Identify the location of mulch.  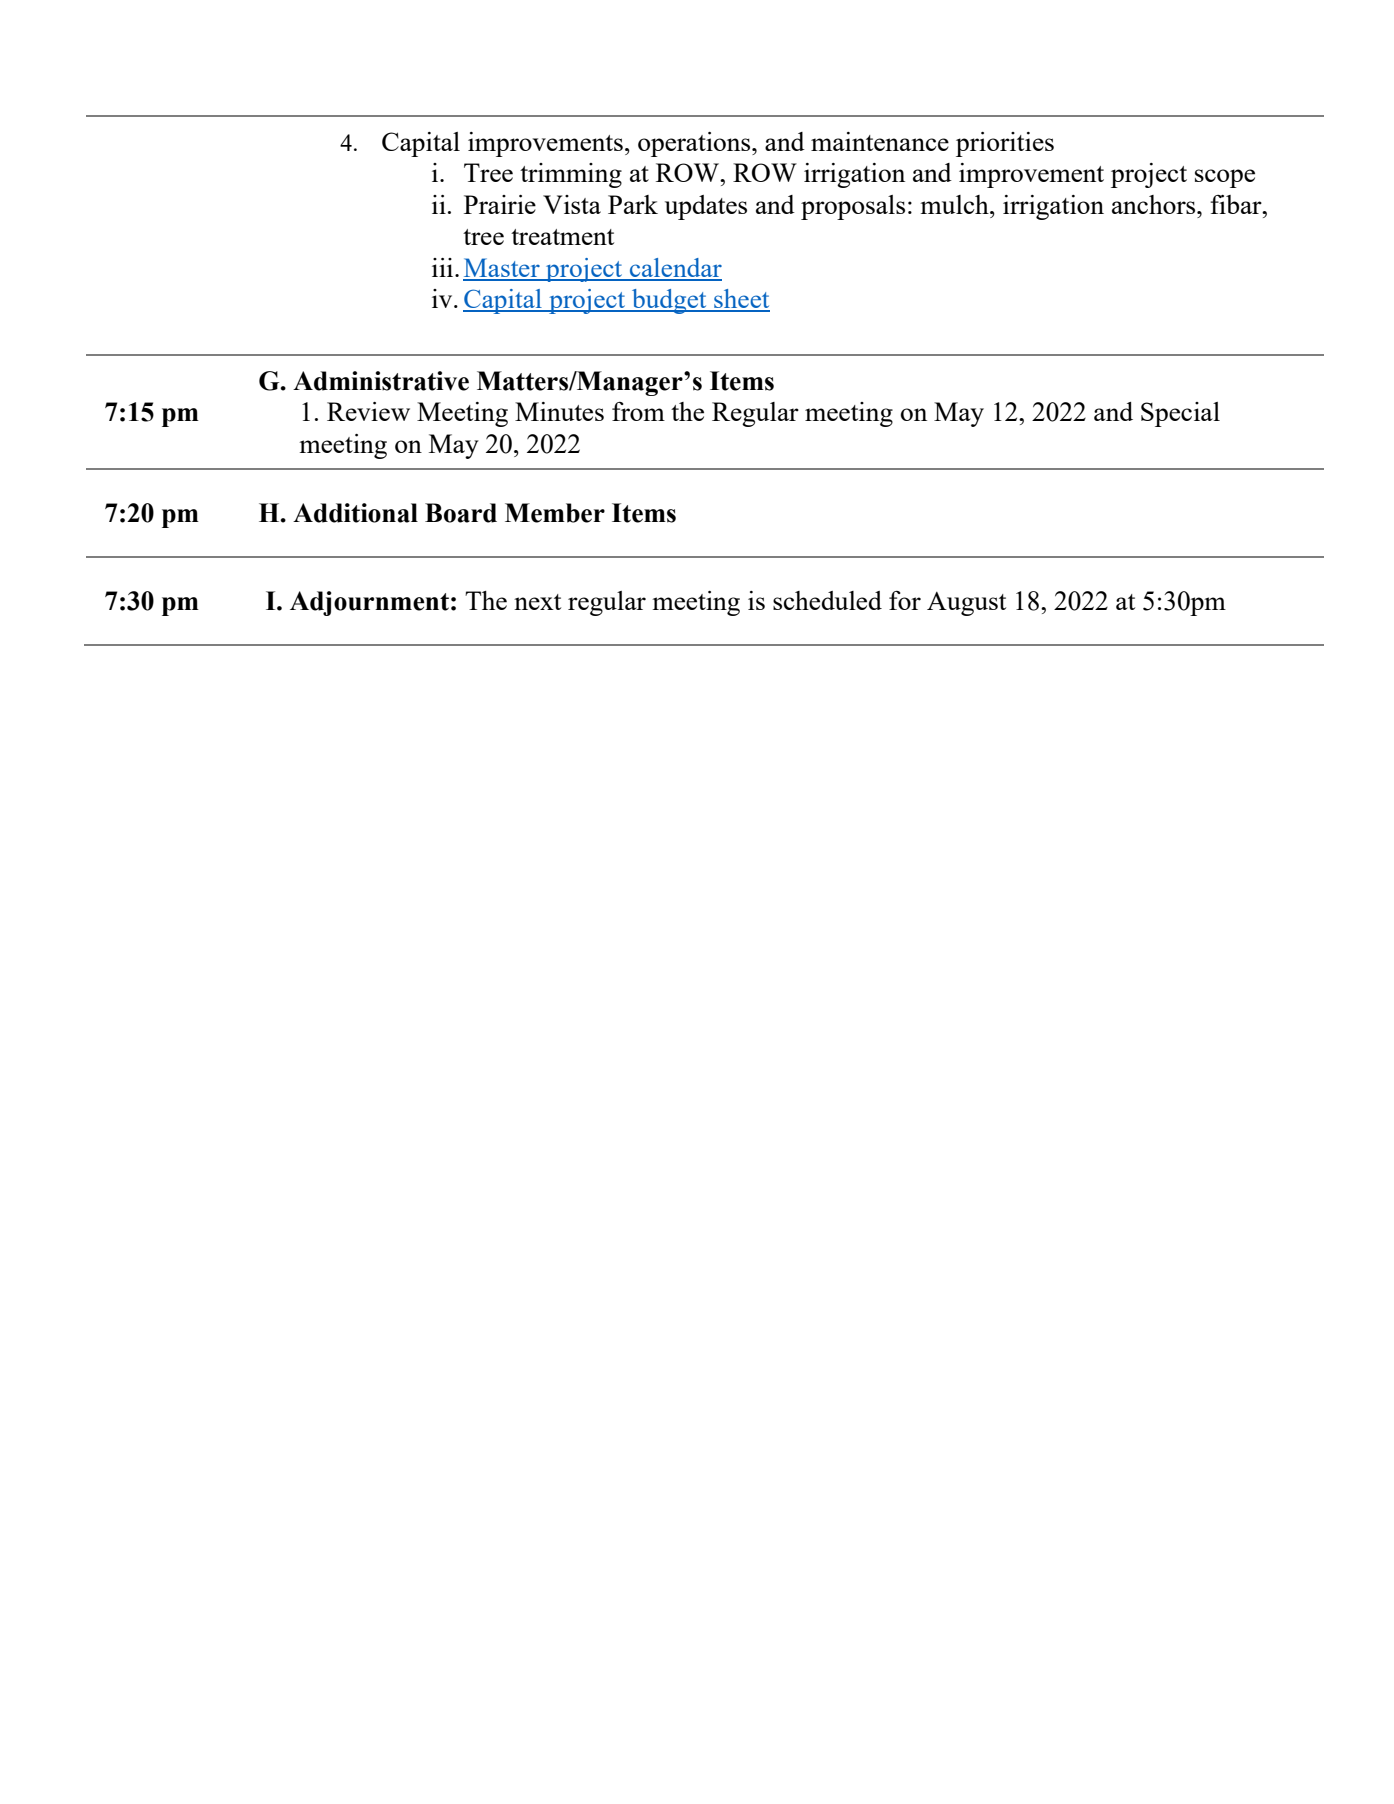
(955, 204).
